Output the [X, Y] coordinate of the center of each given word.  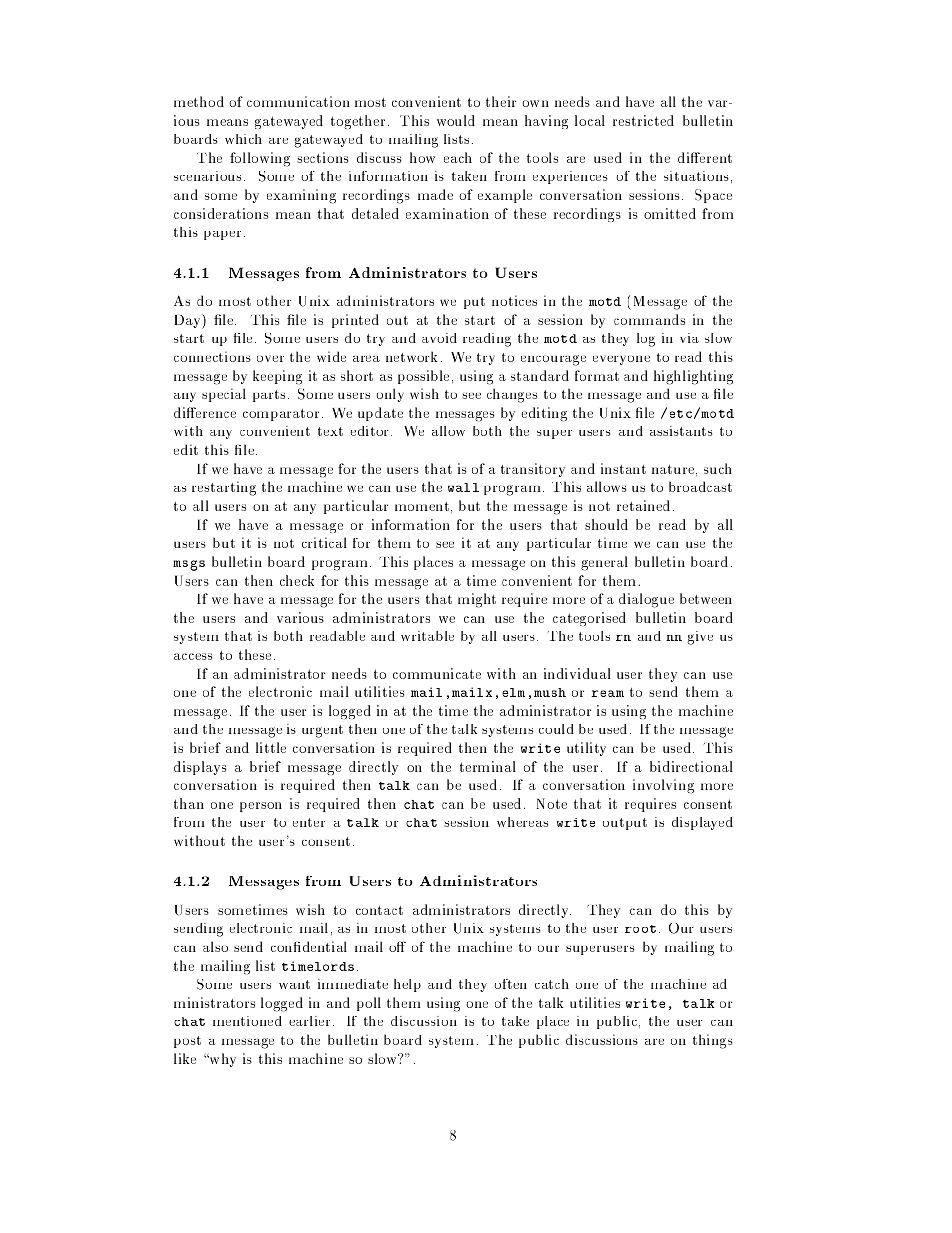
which [243, 139]
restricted [643, 120]
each [458, 157]
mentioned [247, 1021]
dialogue [646, 600]
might [477, 600]
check [297, 580]
